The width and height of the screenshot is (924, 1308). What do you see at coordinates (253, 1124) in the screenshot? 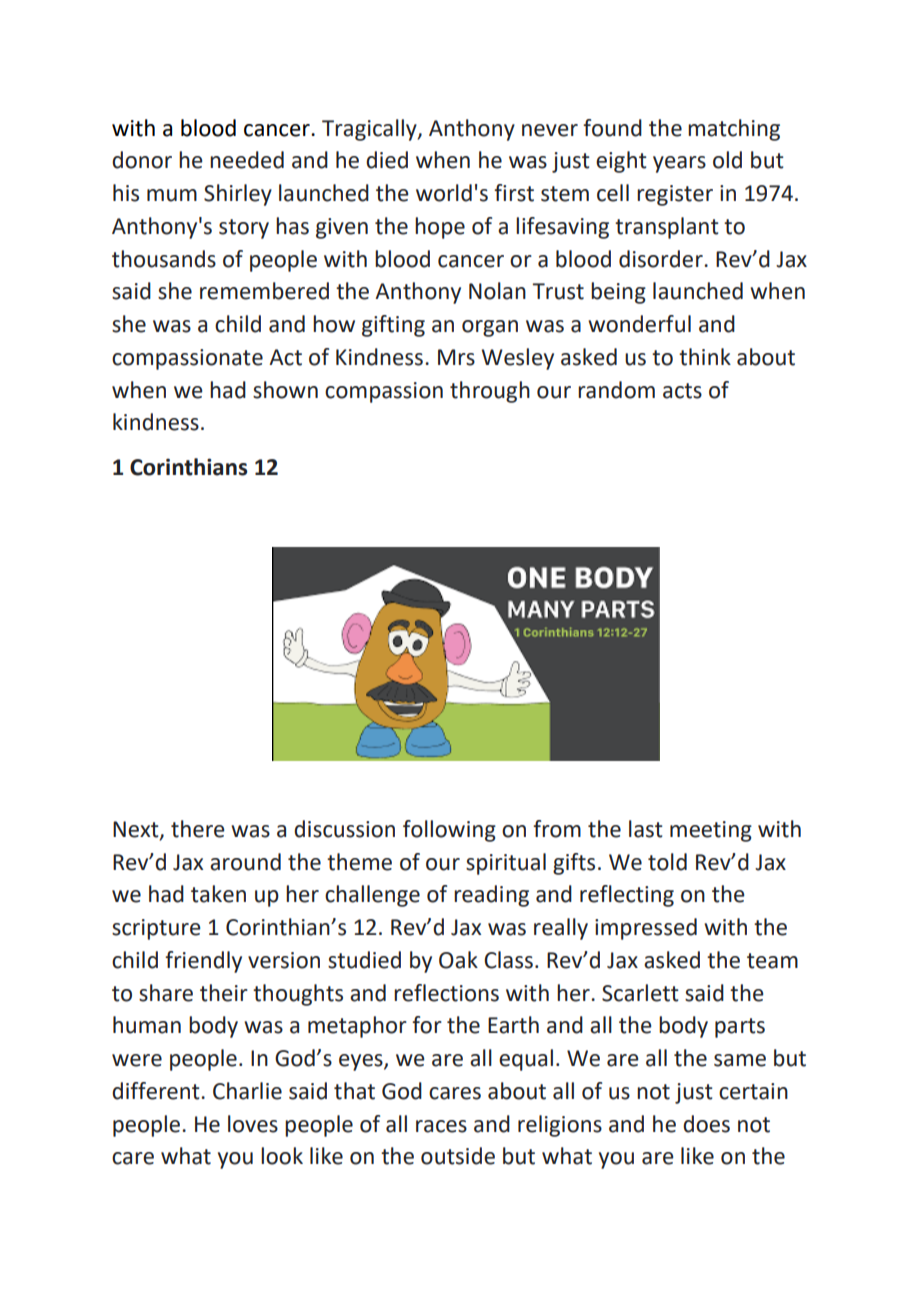
I see `loves` at bounding box center [253, 1124].
